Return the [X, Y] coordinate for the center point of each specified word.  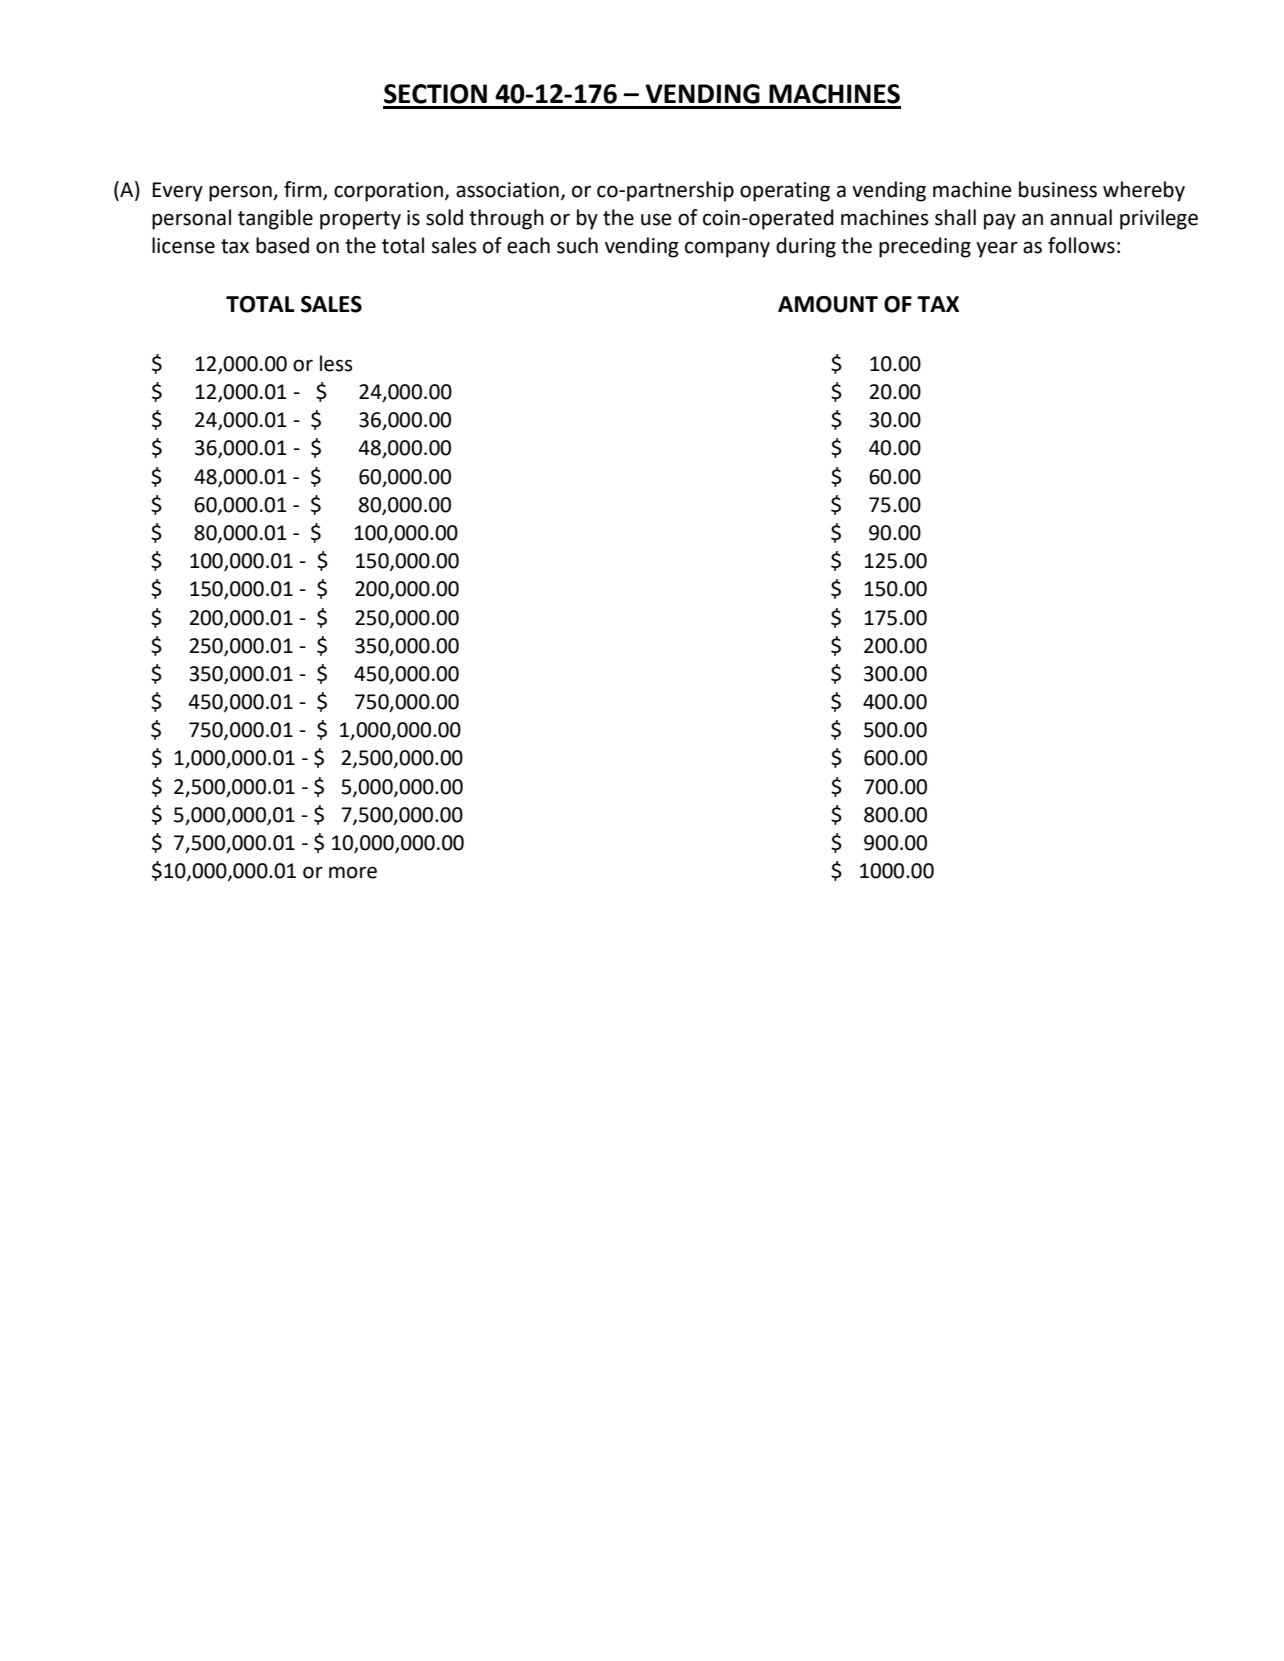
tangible [275, 219]
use [656, 219]
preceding [925, 247]
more [353, 872]
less [336, 363]
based [282, 245]
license [183, 245]
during [806, 247]
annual [1081, 217]
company [727, 249]
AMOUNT [828, 304]
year [997, 249]
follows [1081, 245]
